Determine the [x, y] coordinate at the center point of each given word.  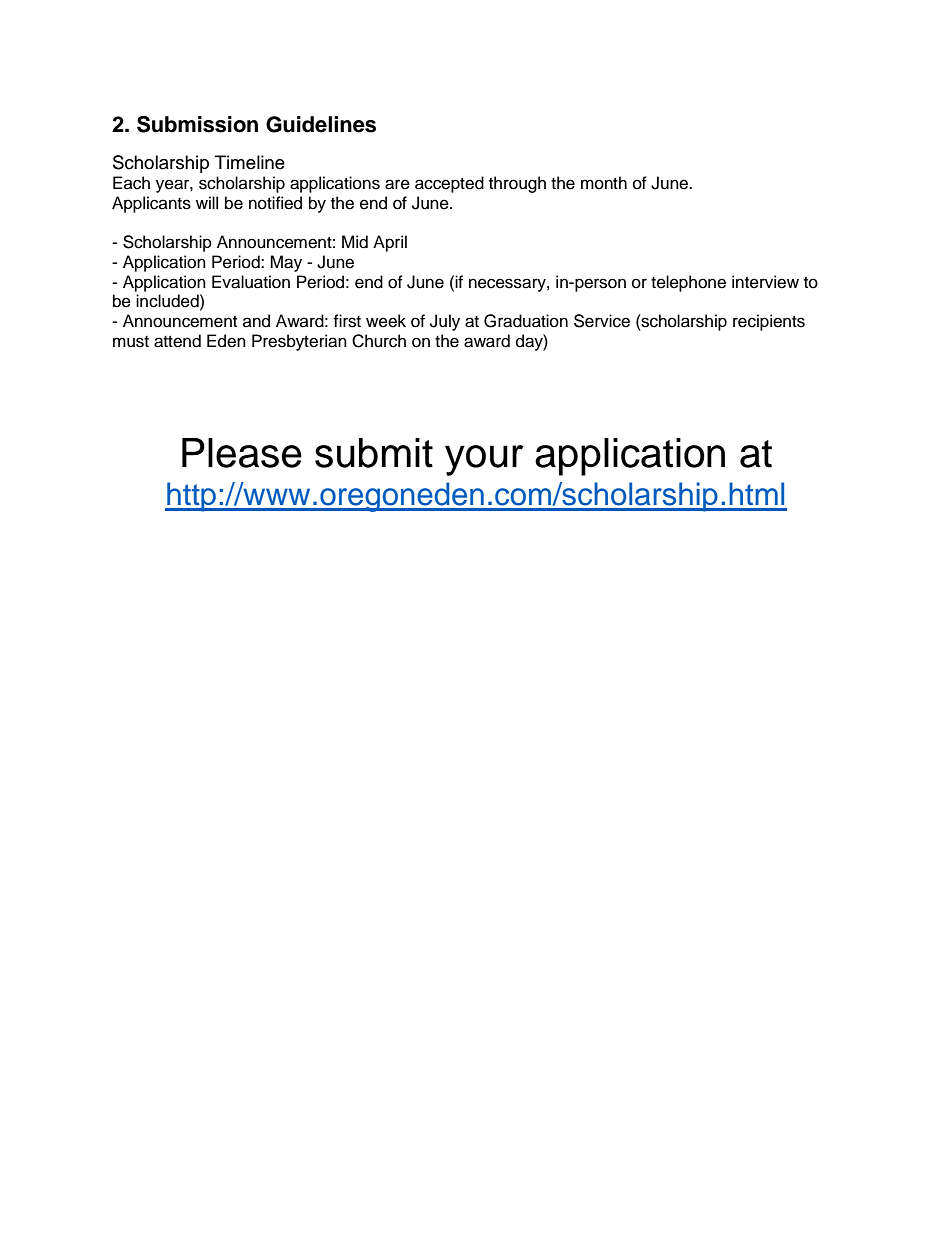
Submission [197, 124]
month [604, 183]
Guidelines [321, 124]
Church [379, 341]
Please [242, 453]
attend [177, 341]
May [286, 263]
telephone [688, 283]
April [390, 243]
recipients [769, 322]
